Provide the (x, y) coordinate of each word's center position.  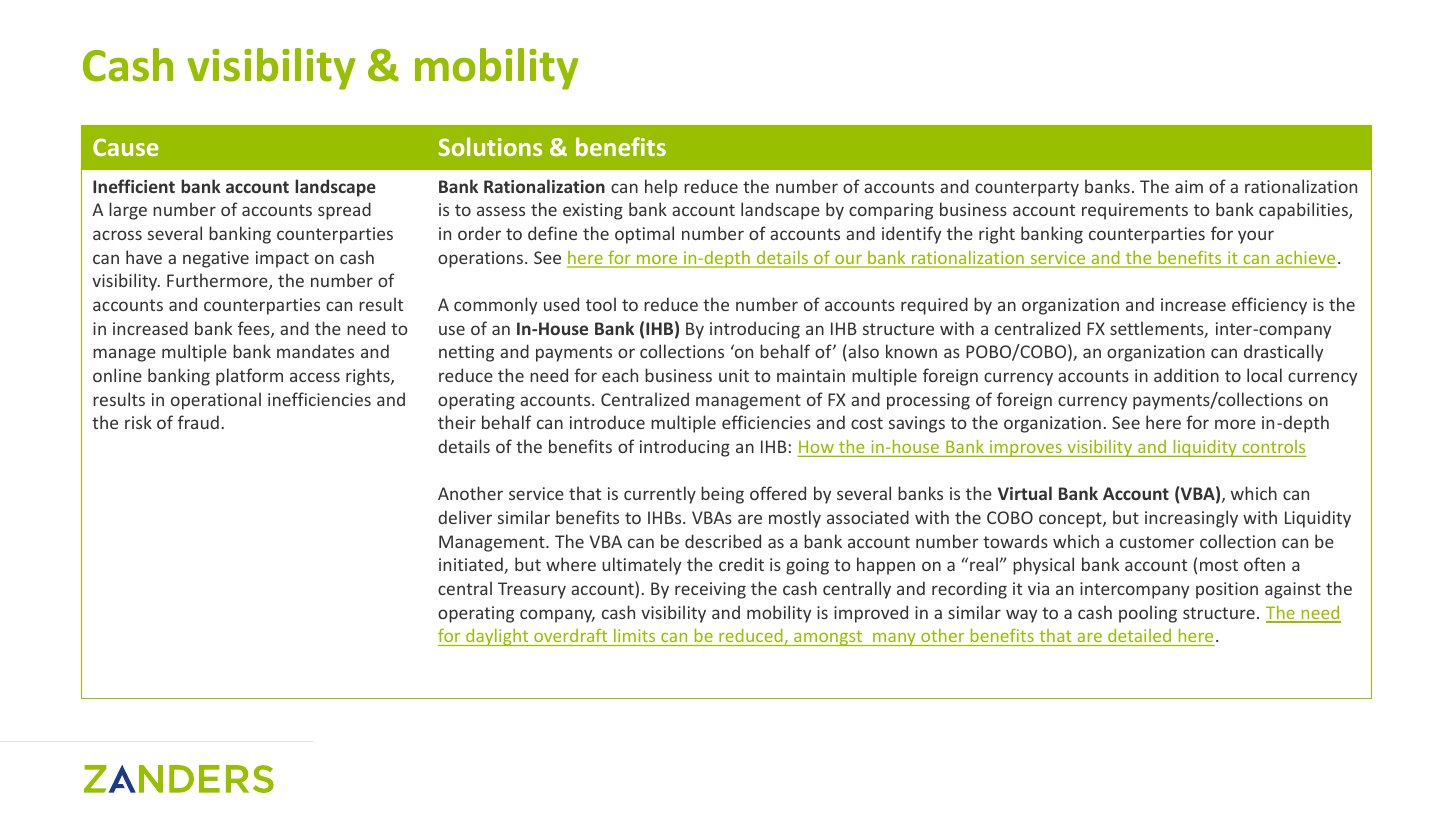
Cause (126, 147)
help (661, 188)
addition (1186, 375)
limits (635, 637)
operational (216, 401)
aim (1189, 186)
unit (734, 375)
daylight (497, 637)
